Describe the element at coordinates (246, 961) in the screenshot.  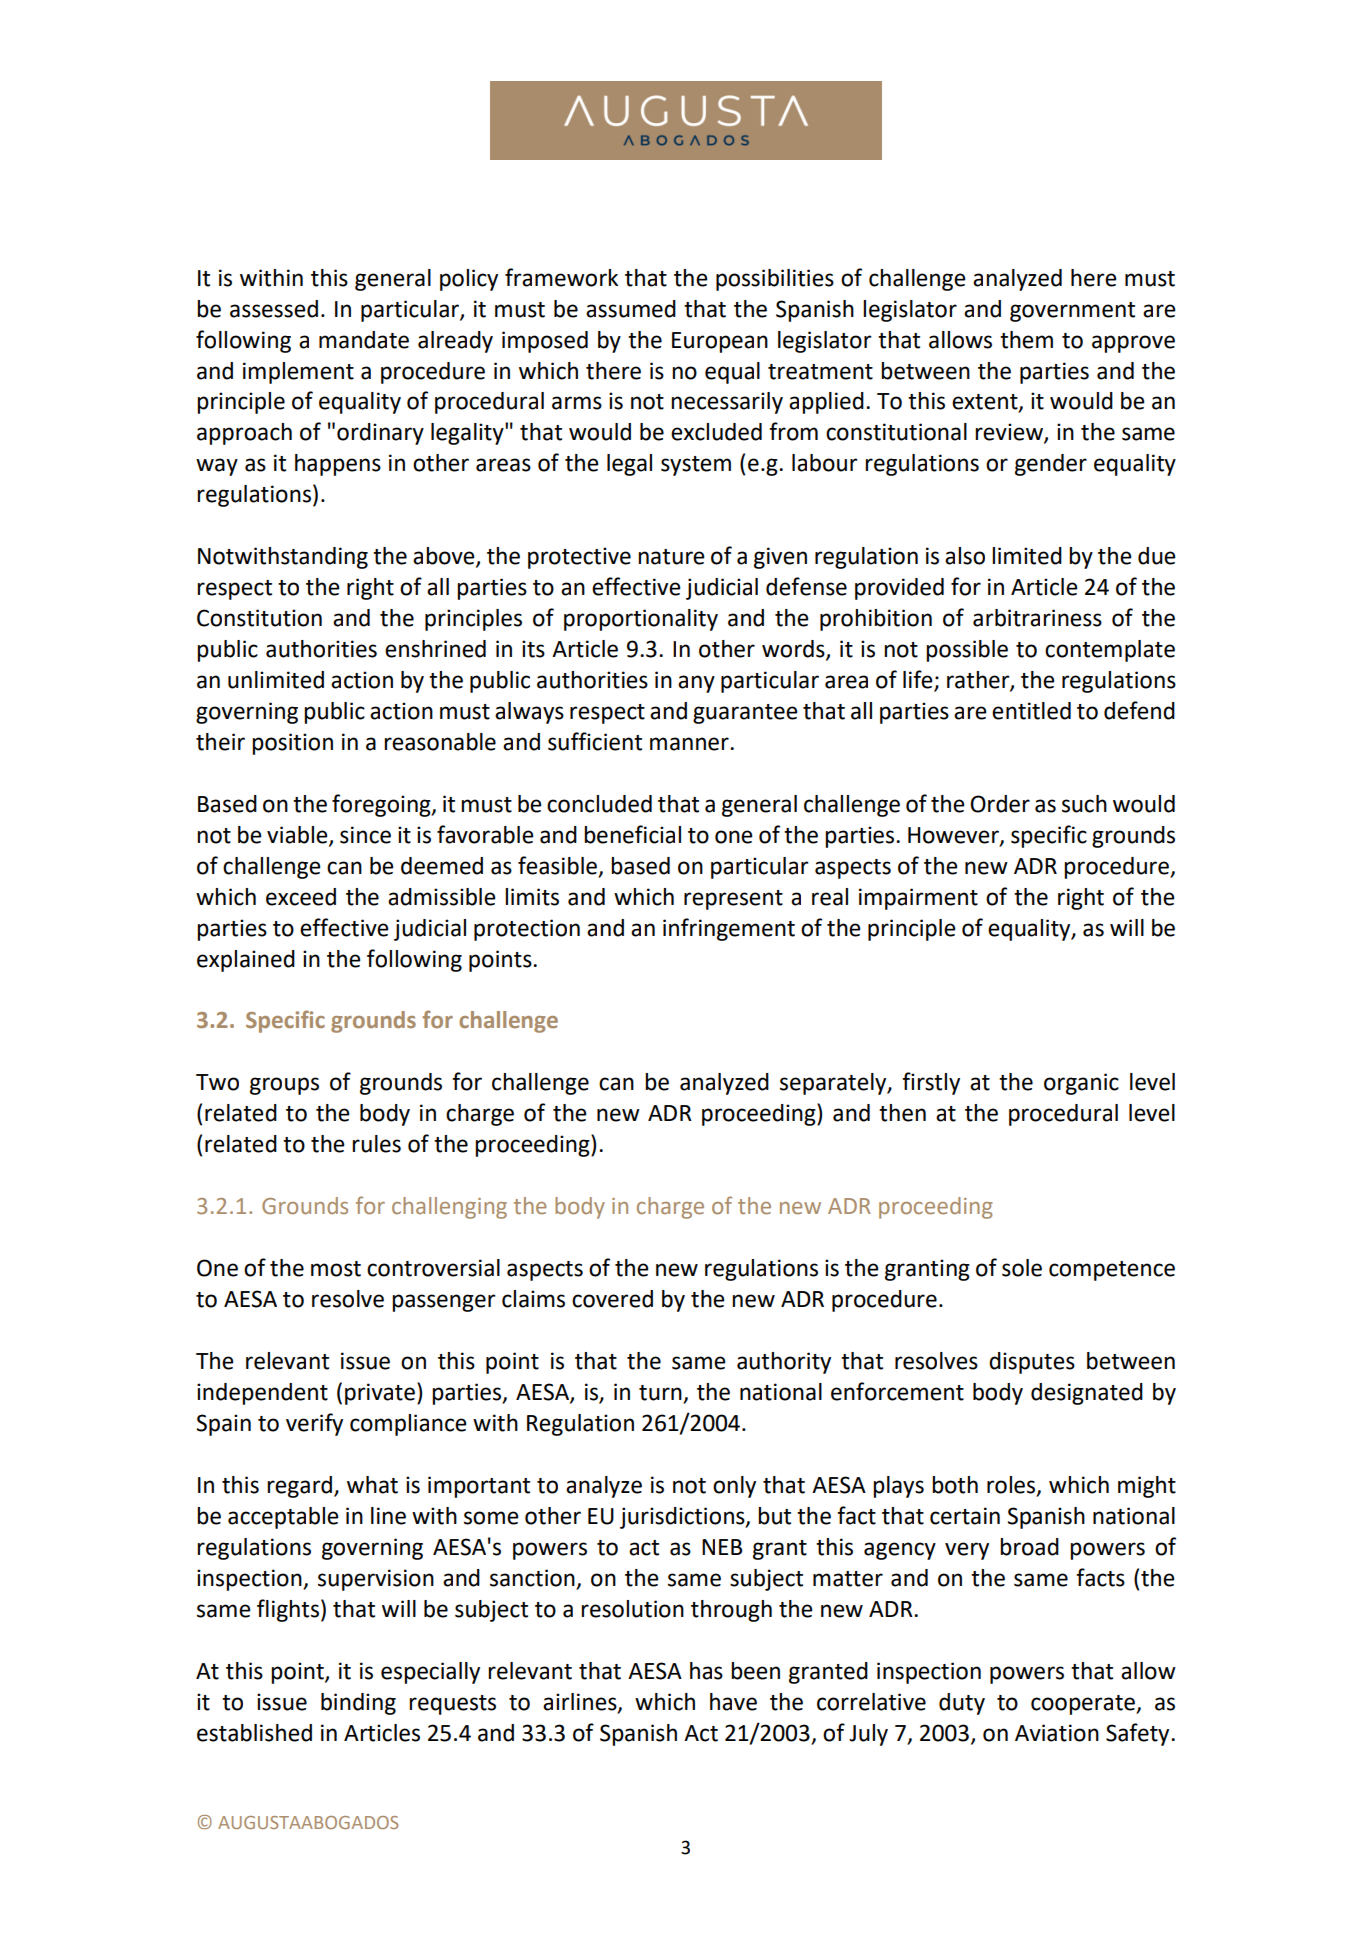
I see `explained` at that location.
